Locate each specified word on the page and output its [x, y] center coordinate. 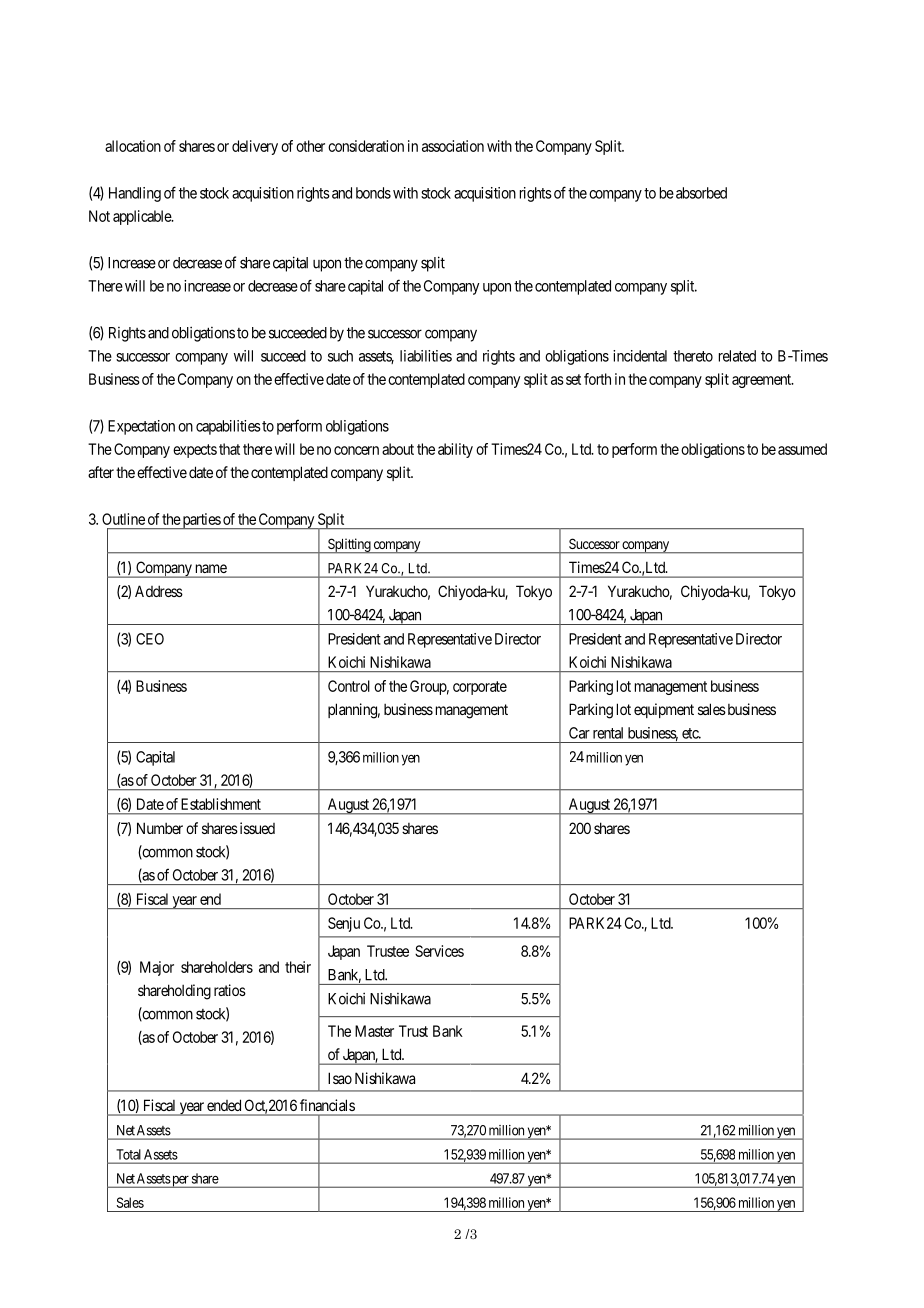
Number [160, 828]
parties [201, 521]
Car [579, 733]
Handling [135, 194]
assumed [802, 449]
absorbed [701, 193]
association [453, 146]
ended [224, 1105]
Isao [340, 1078]
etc [691, 733]
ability [455, 450]
